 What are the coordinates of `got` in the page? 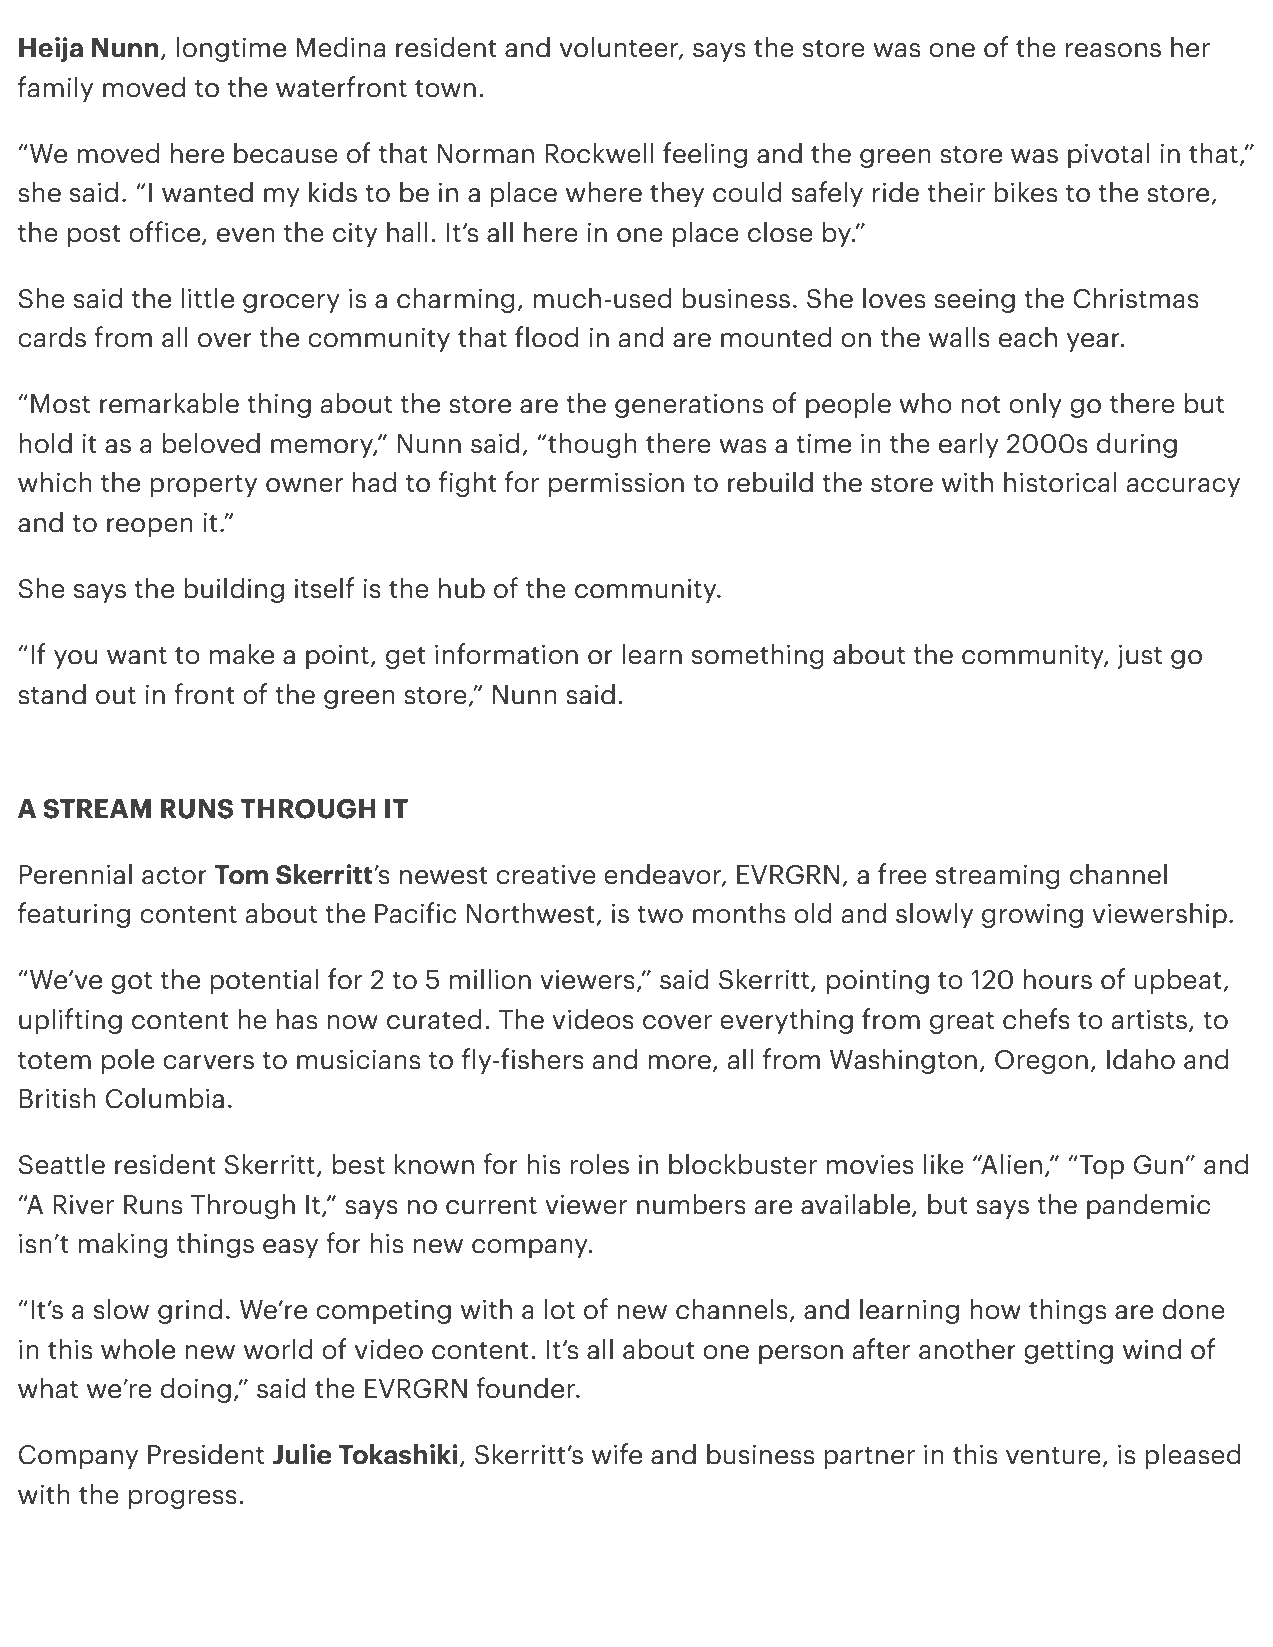 It's located at (131, 983).
